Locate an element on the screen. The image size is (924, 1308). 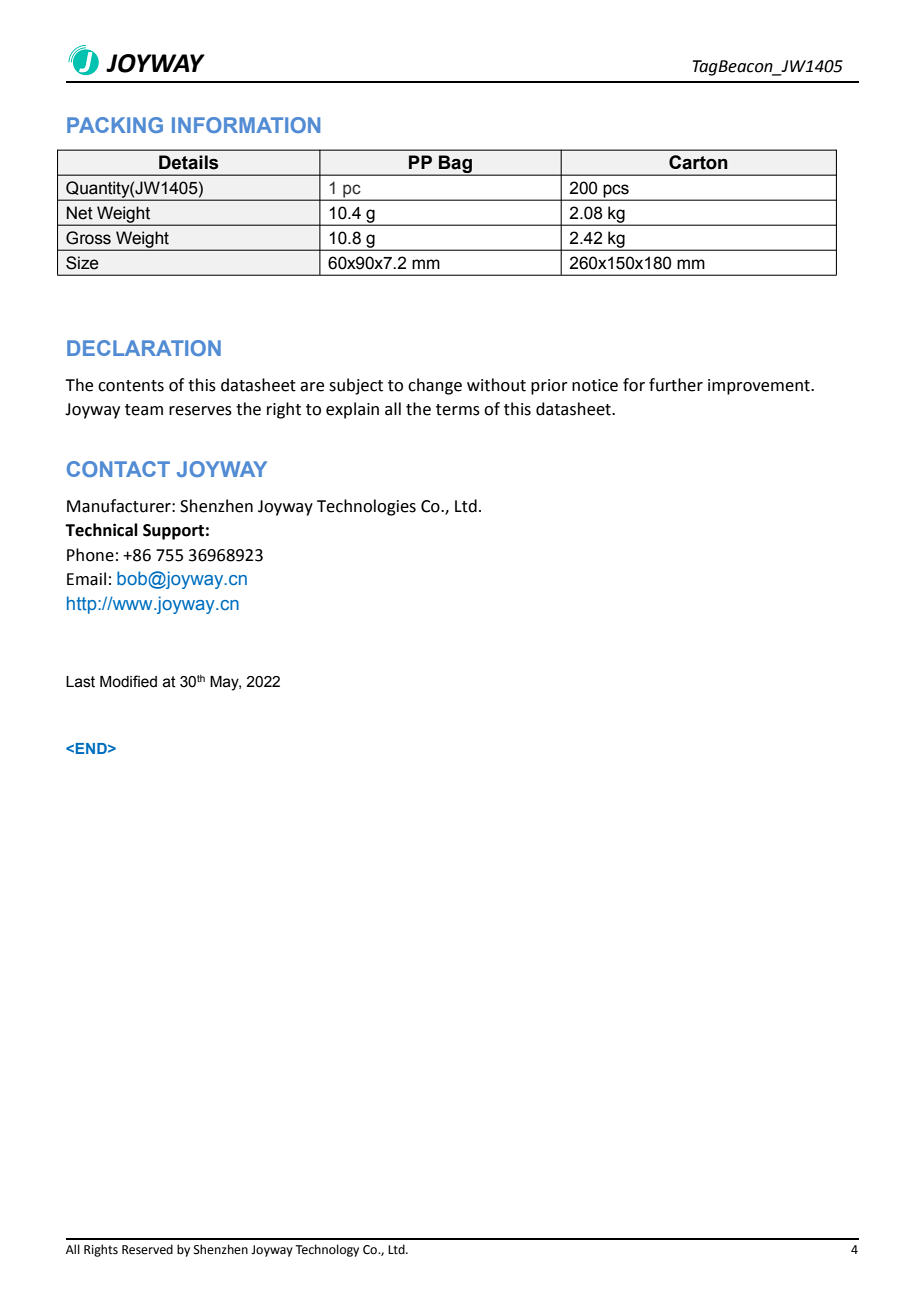
Details is located at coordinates (188, 162).
